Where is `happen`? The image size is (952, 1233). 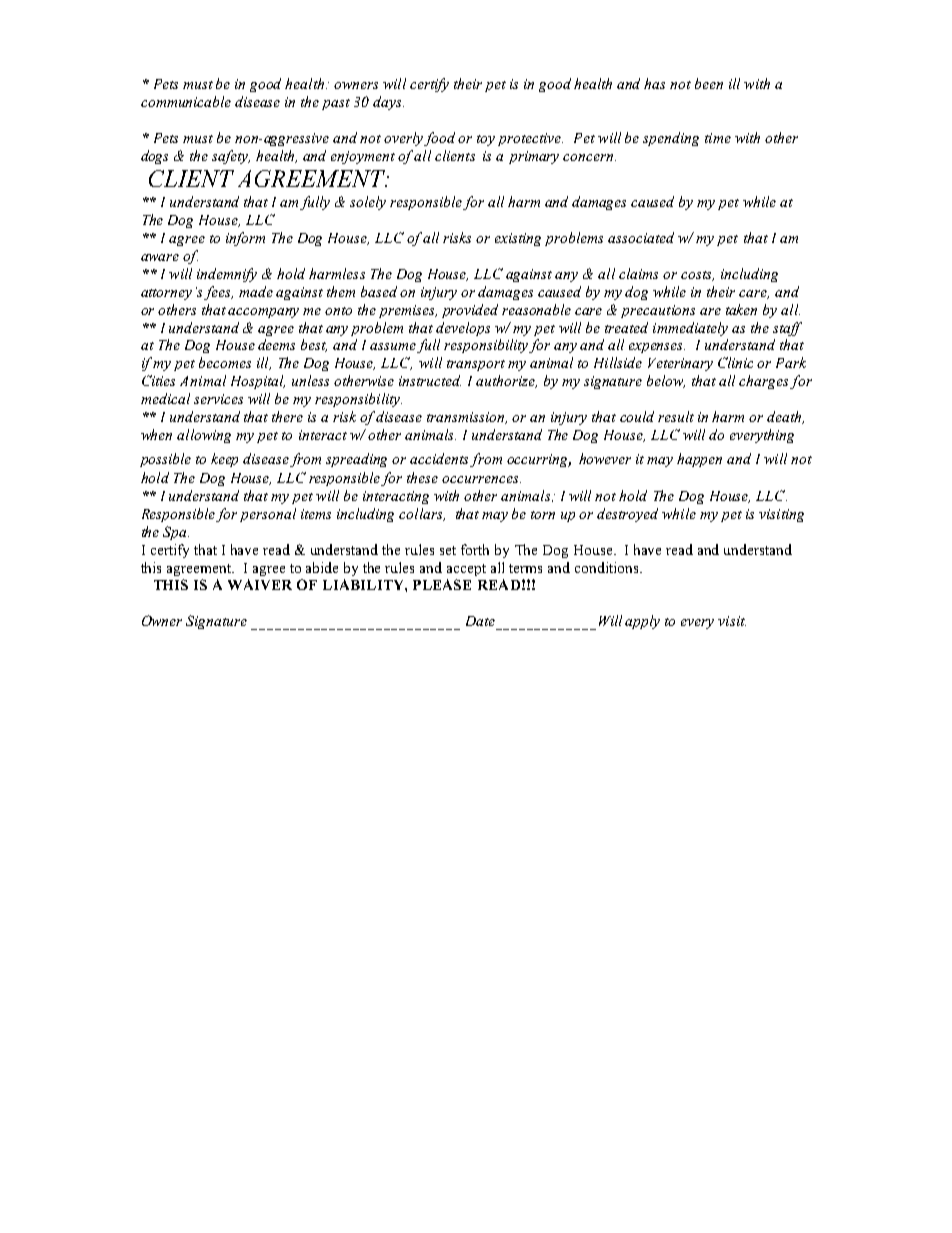
happen is located at coordinates (699, 460).
